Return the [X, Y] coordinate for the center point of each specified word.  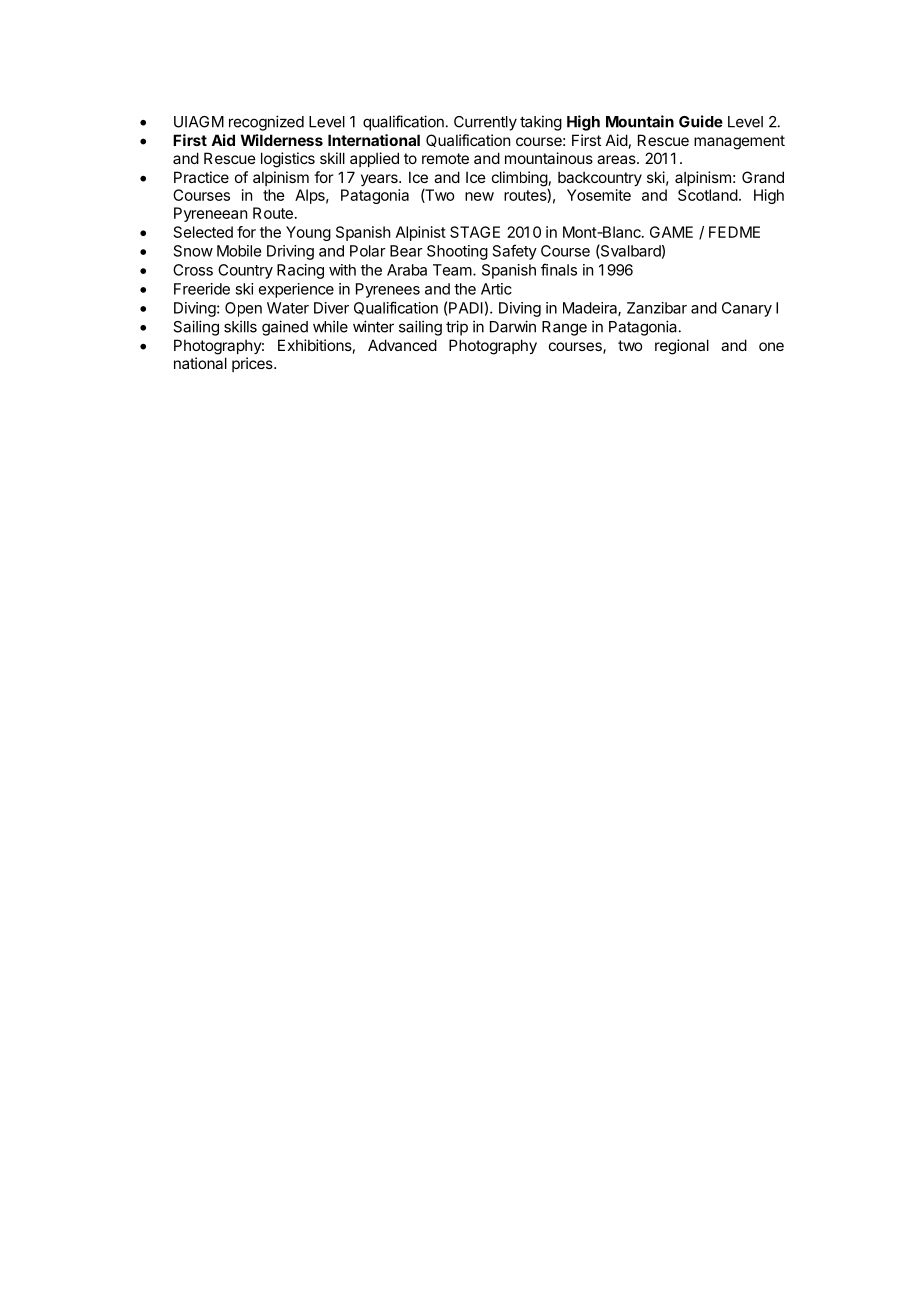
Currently [485, 123]
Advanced [402, 345]
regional [682, 347]
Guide [701, 121]
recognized [266, 123]
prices [253, 364]
